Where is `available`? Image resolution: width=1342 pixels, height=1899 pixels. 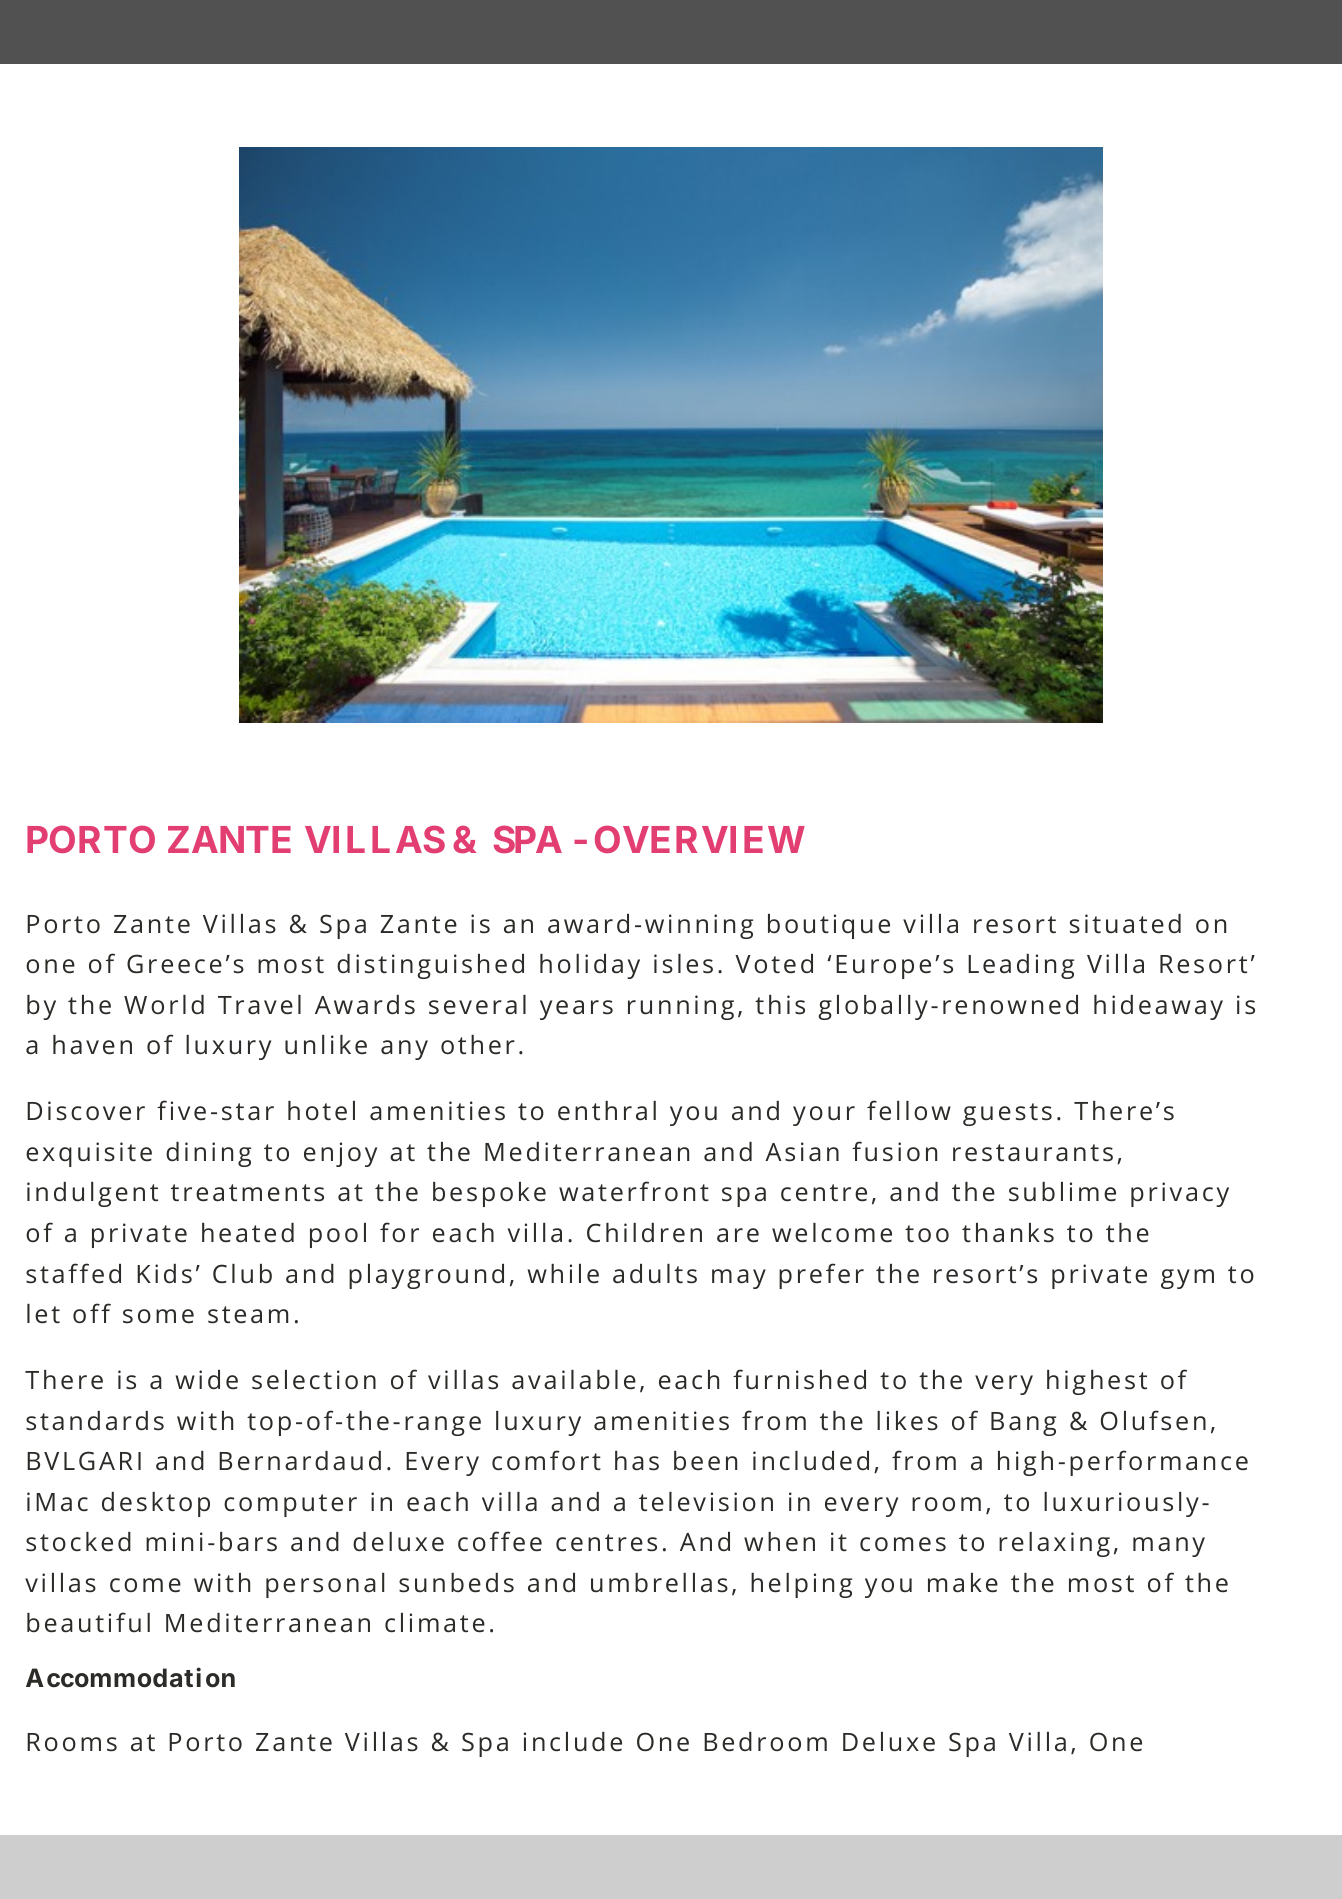
available is located at coordinates (574, 1380).
